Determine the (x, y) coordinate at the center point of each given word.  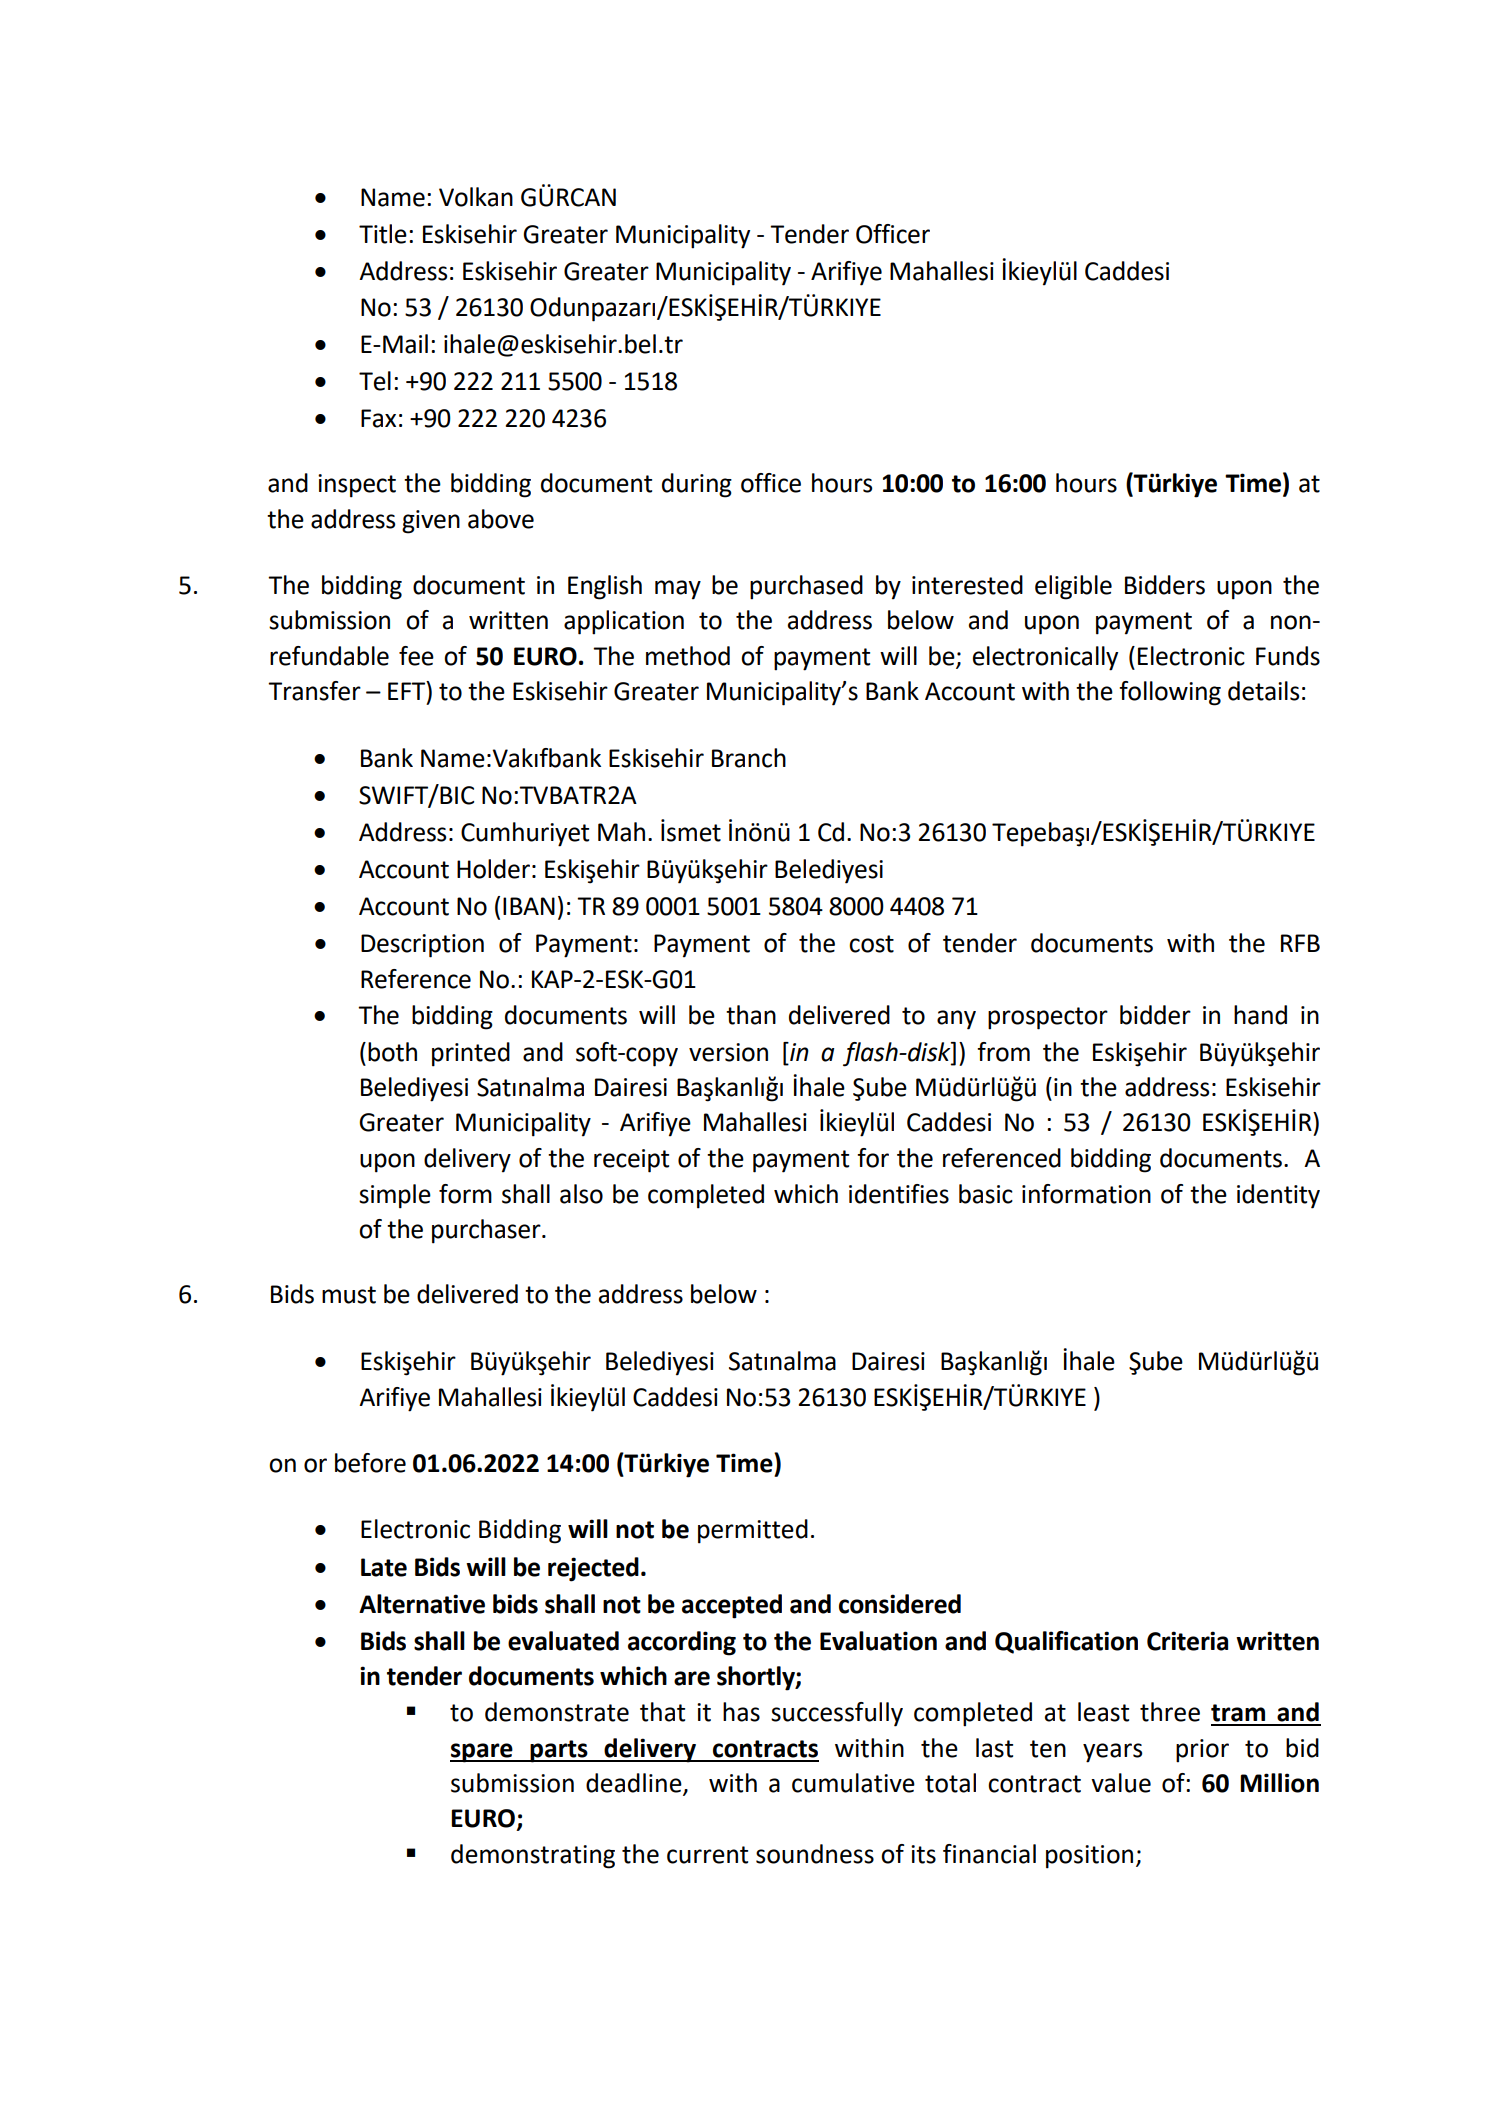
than (751, 1015)
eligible (1073, 587)
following (1170, 693)
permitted (753, 1531)
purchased (806, 587)
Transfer (314, 691)
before (370, 1463)
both (392, 1052)
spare (482, 1753)
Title (383, 234)
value (1121, 1783)
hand (1260, 1015)
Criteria (1187, 1641)
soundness (815, 1854)
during (697, 485)
